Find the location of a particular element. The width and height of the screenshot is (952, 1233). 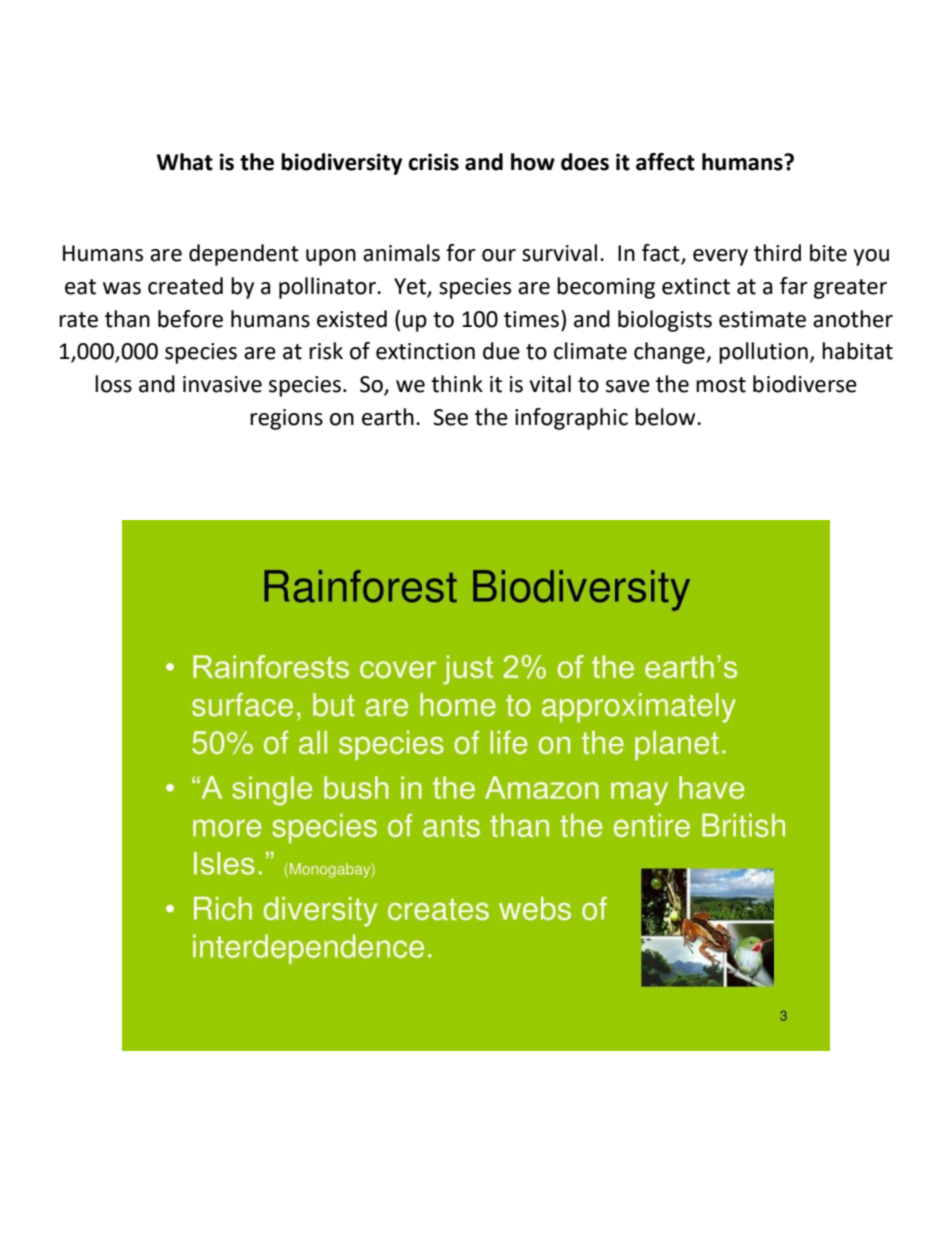

regions is located at coordinates (286, 419).
